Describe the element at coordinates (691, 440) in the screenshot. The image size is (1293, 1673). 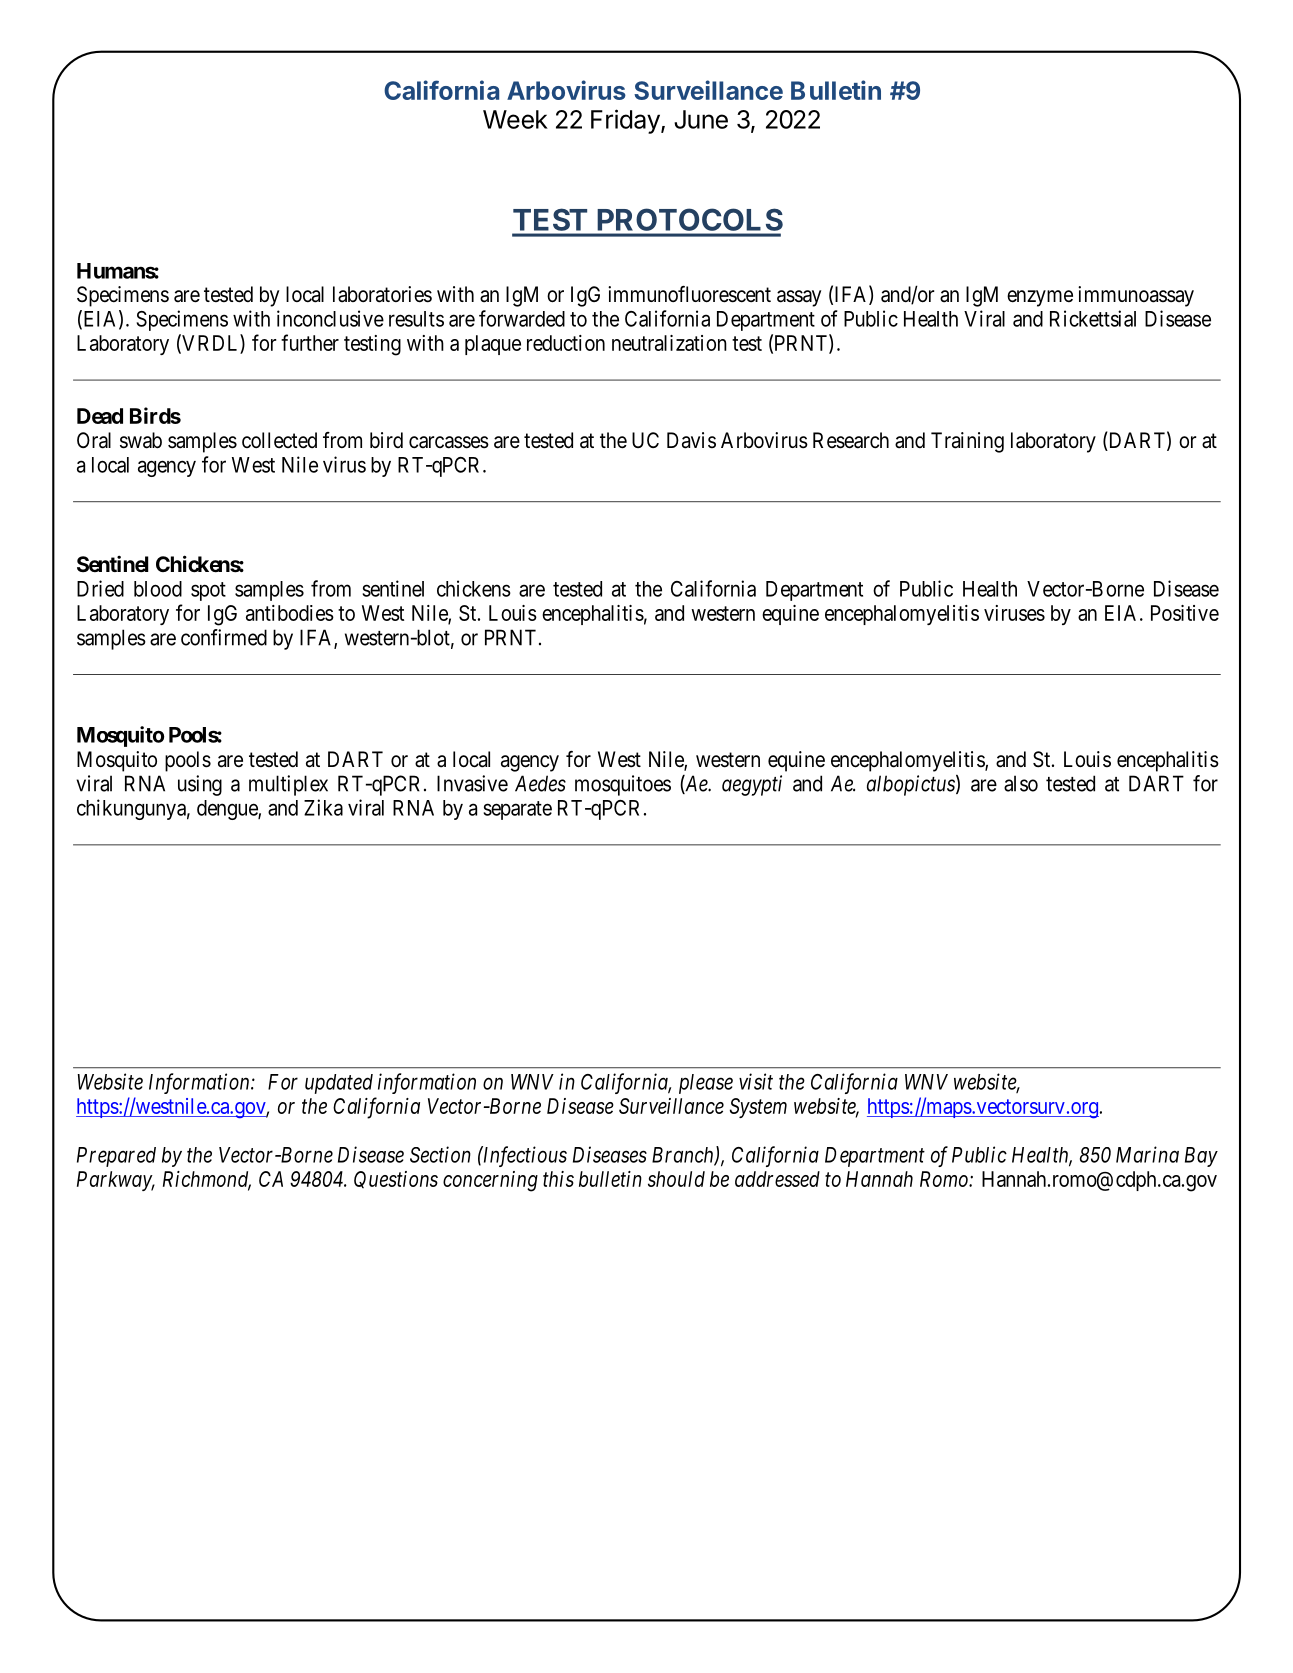
I see `Davis` at that location.
